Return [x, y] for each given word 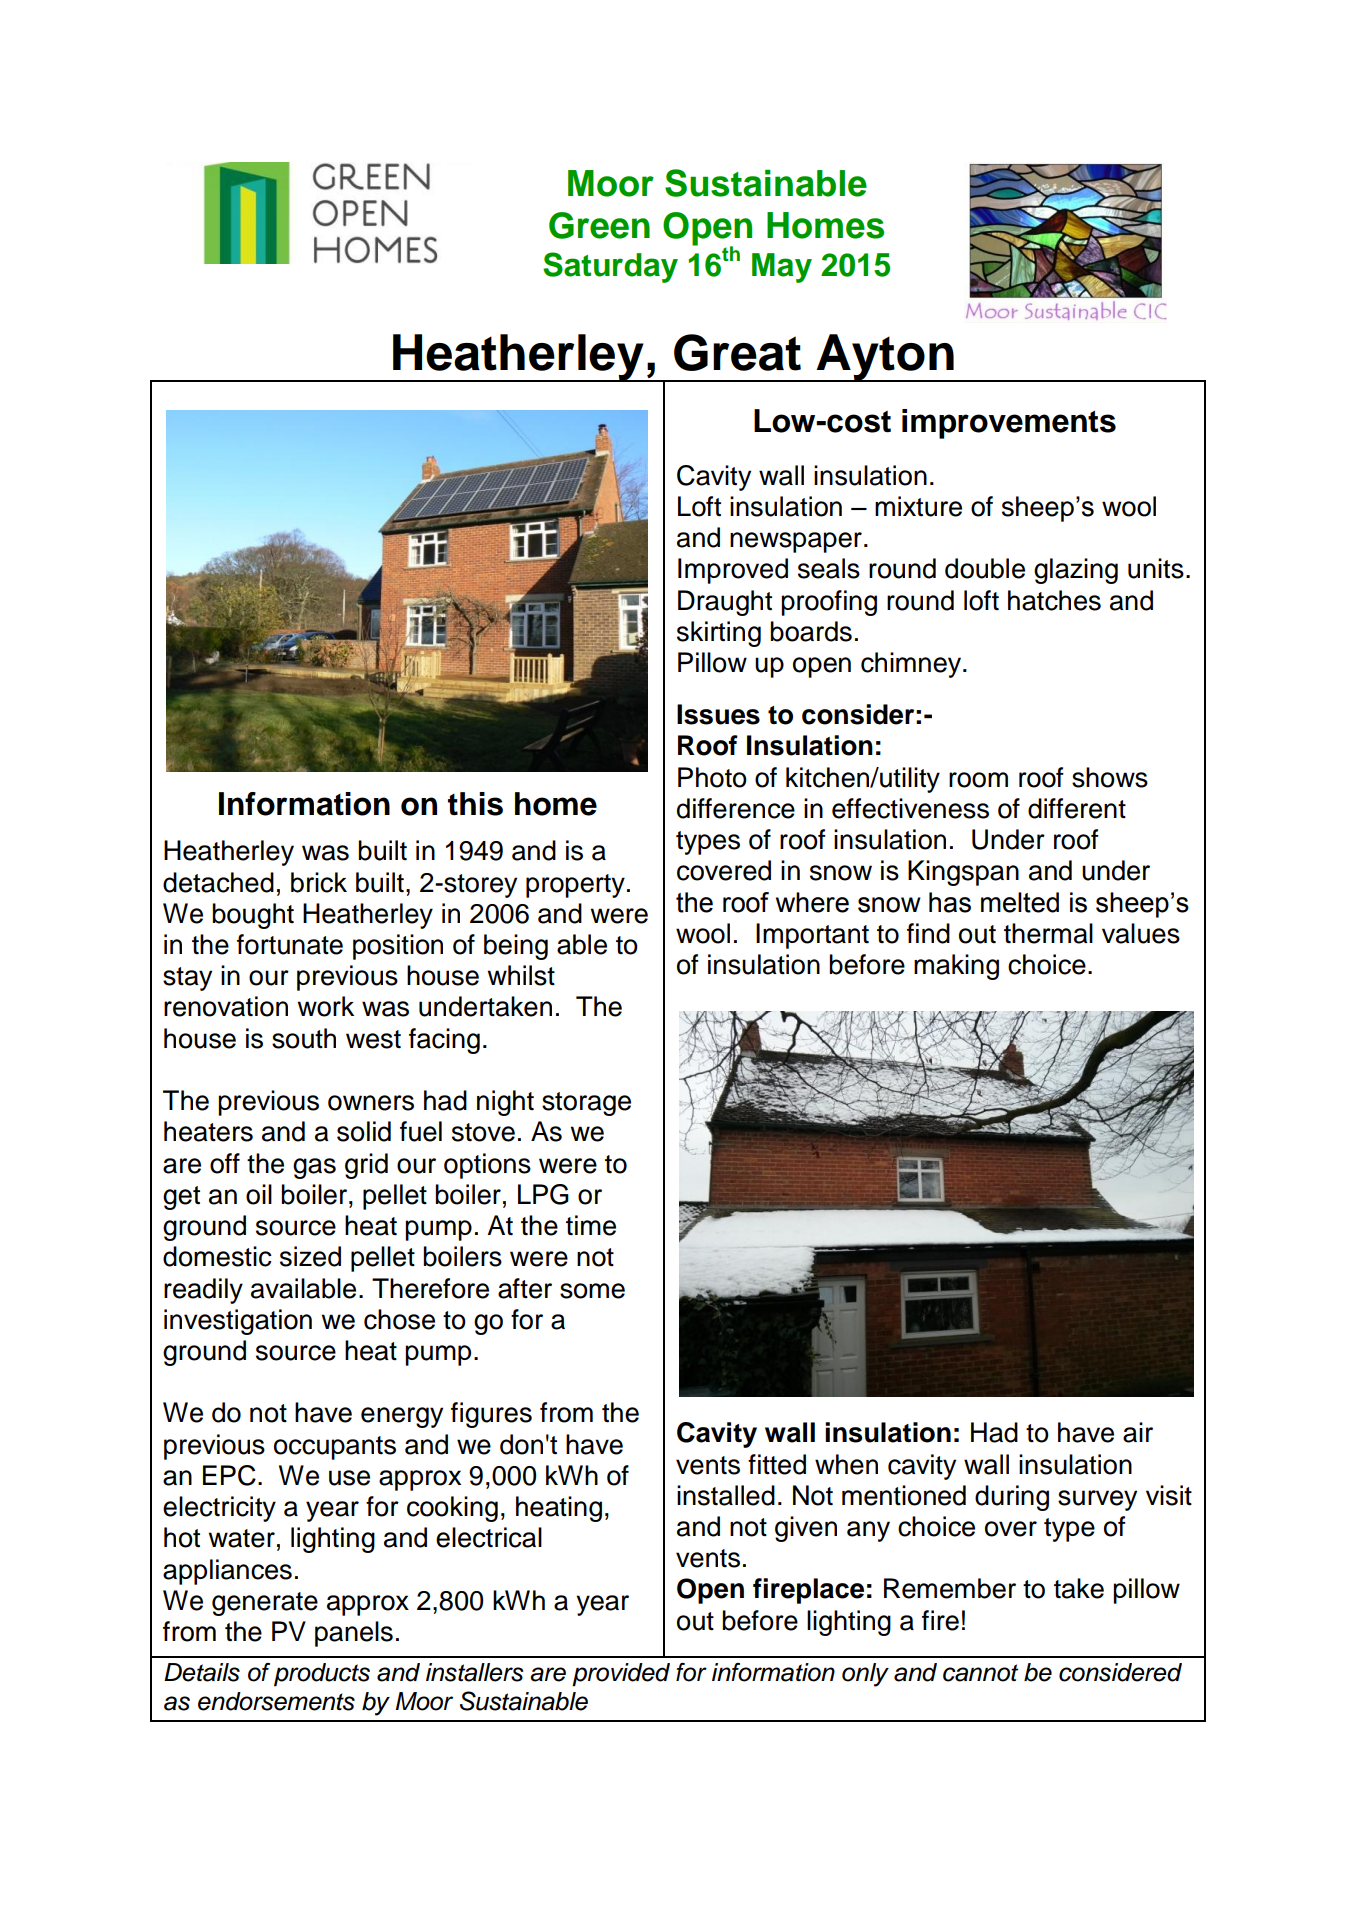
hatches [1054, 600]
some [592, 1291]
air [1138, 1432]
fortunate [290, 944]
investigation [238, 1322]
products [322, 1675]
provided [621, 1675]
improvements [1009, 424]
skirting [719, 634]
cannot [980, 1673]
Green [599, 225]
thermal [1048, 933]
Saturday [610, 267]
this [475, 804]
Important [812, 936]
